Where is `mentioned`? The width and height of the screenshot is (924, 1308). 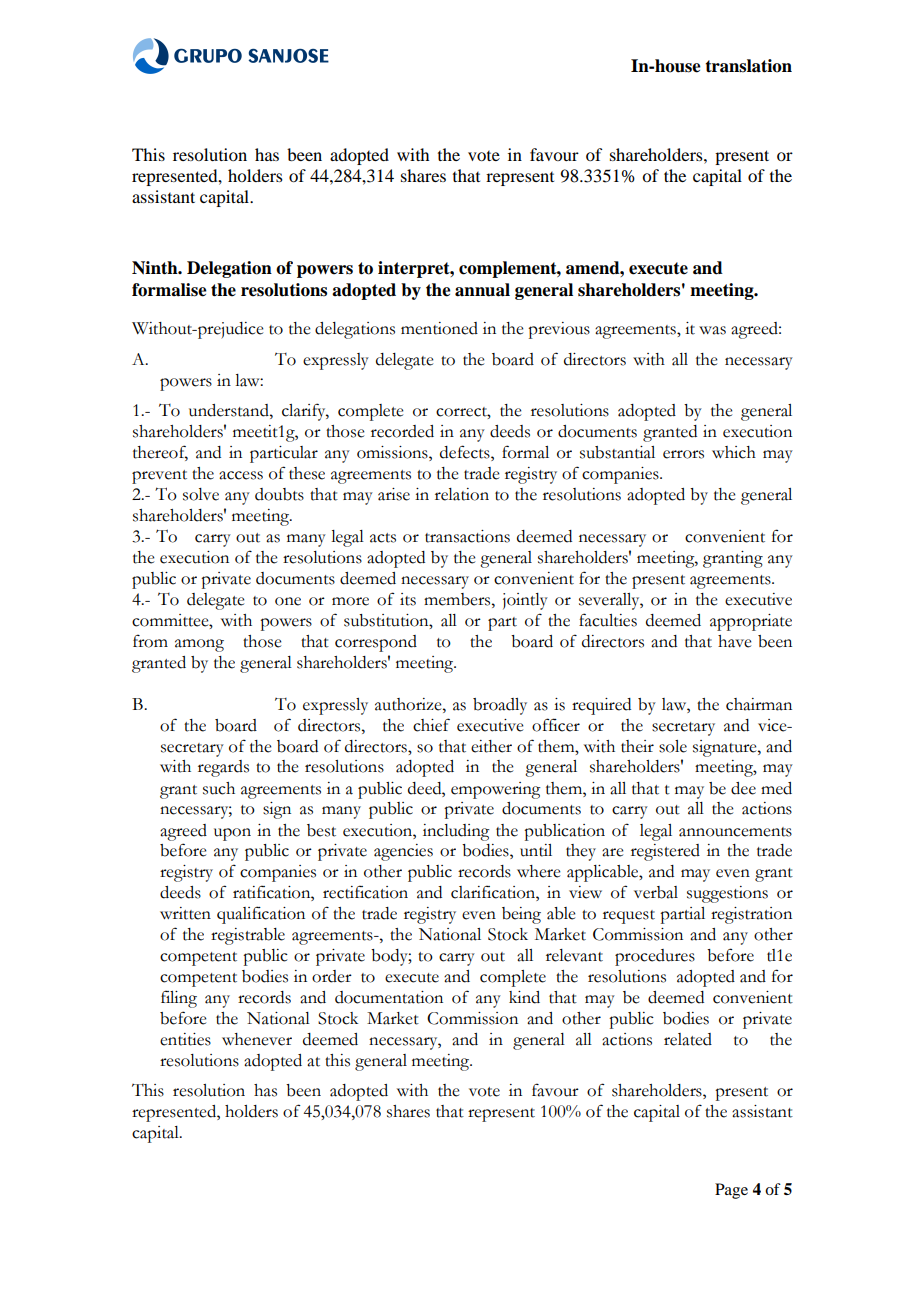
mentioned is located at coordinates (439, 328).
